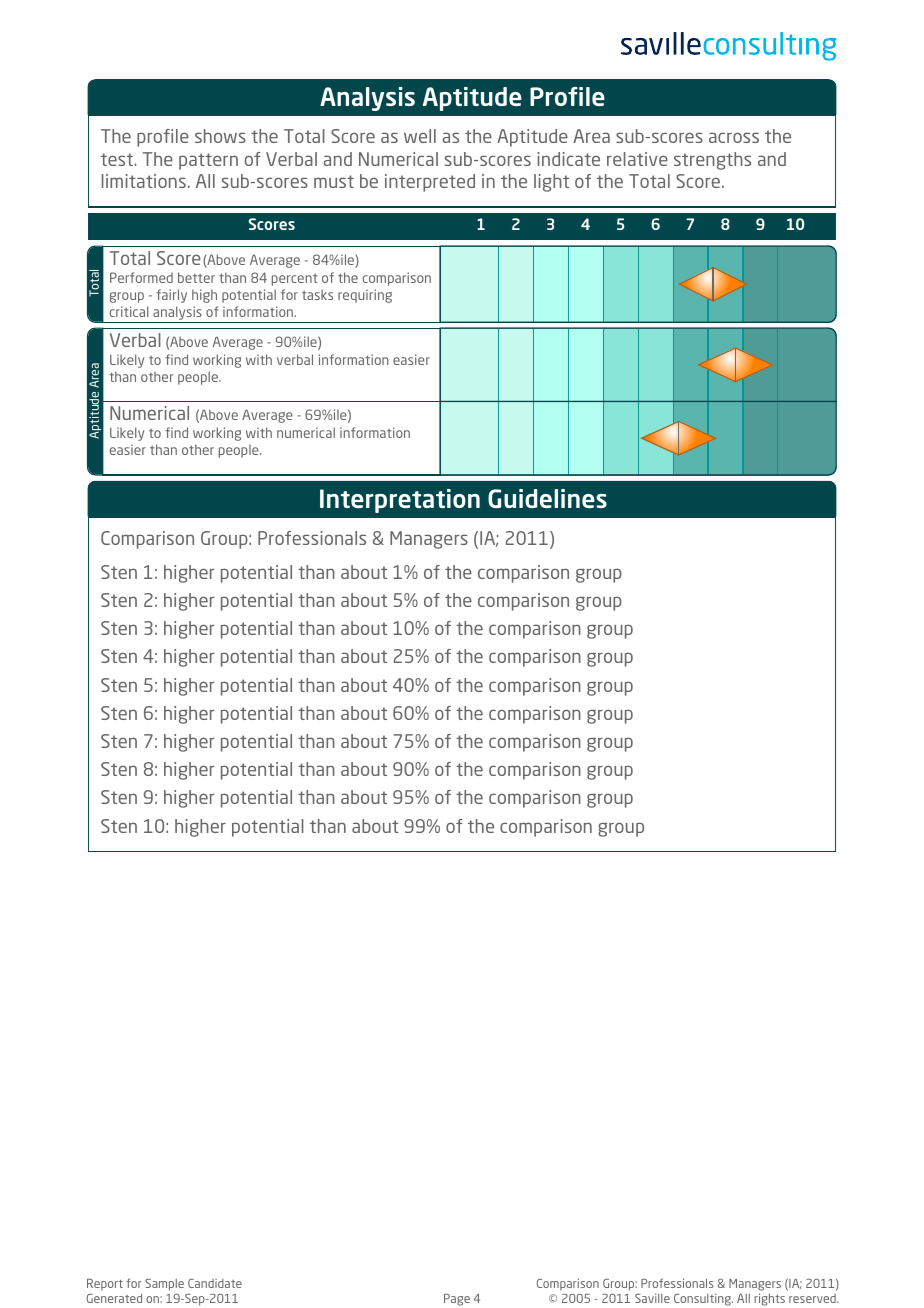 The image size is (924, 1308). I want to click on Saville, so click(652, 1298).
